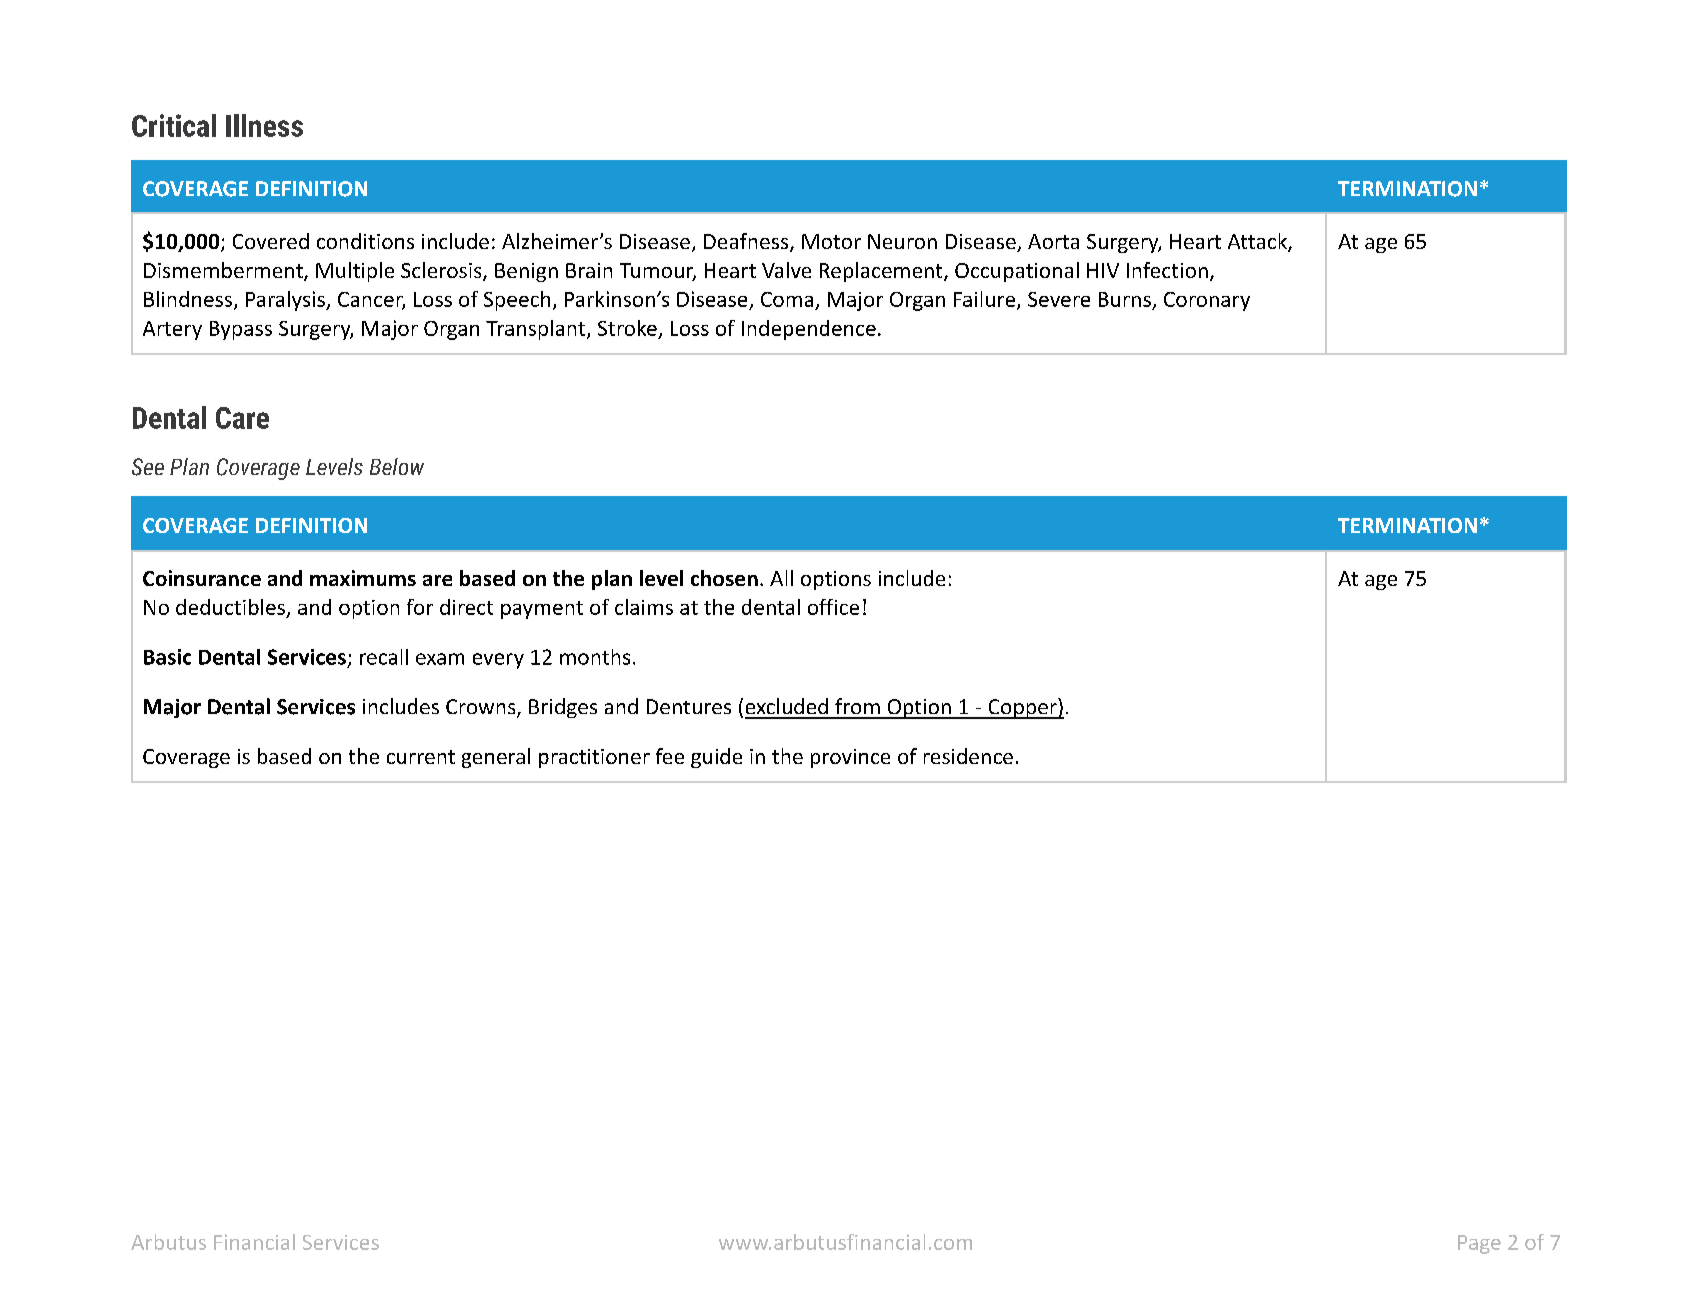  What do you see at coordinates (1207, 301) in the screenshot?
I see `Coronary` at bounding box center [1207, 301].
